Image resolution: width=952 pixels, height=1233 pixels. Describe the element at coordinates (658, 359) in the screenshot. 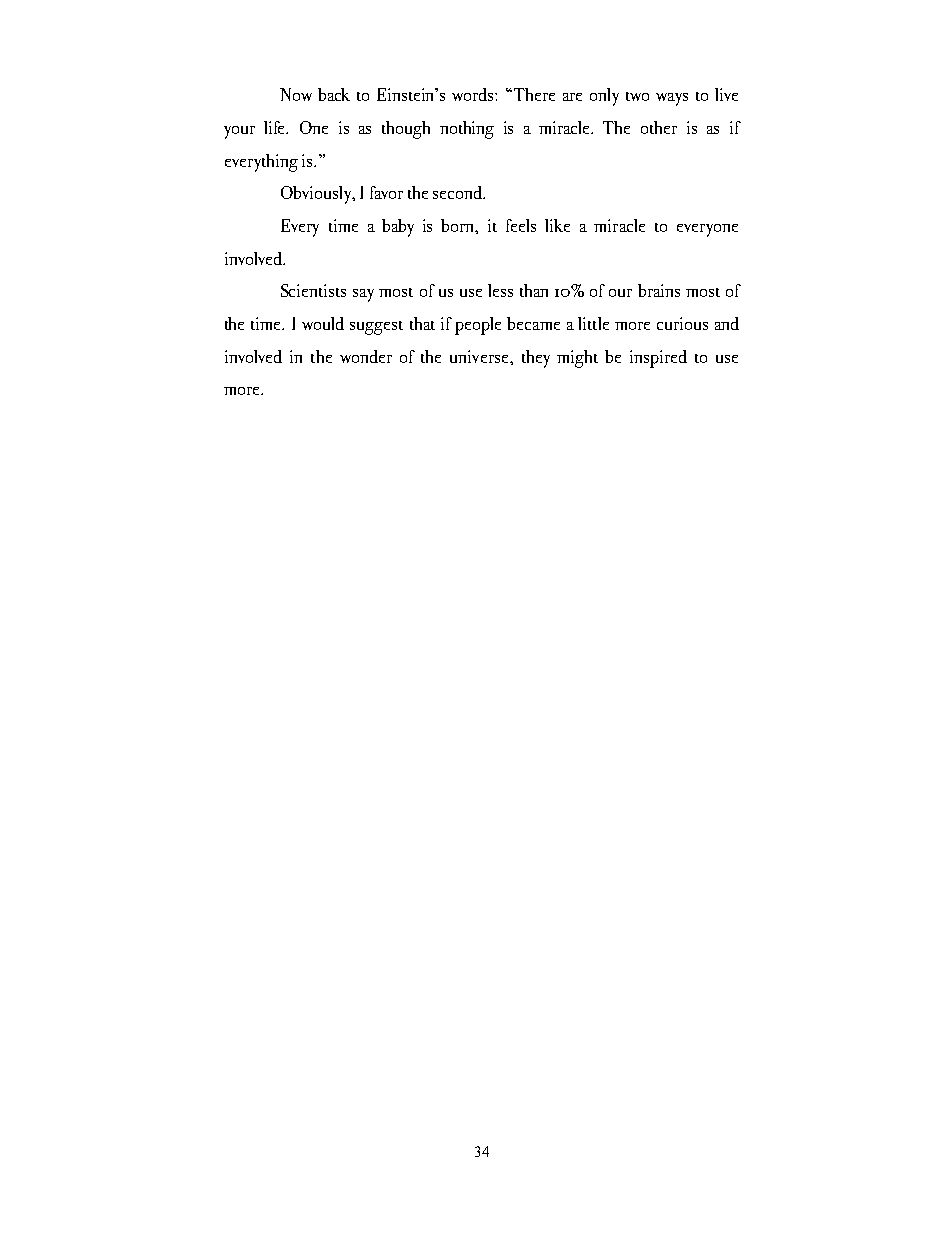

I see `inspired` at that location.
